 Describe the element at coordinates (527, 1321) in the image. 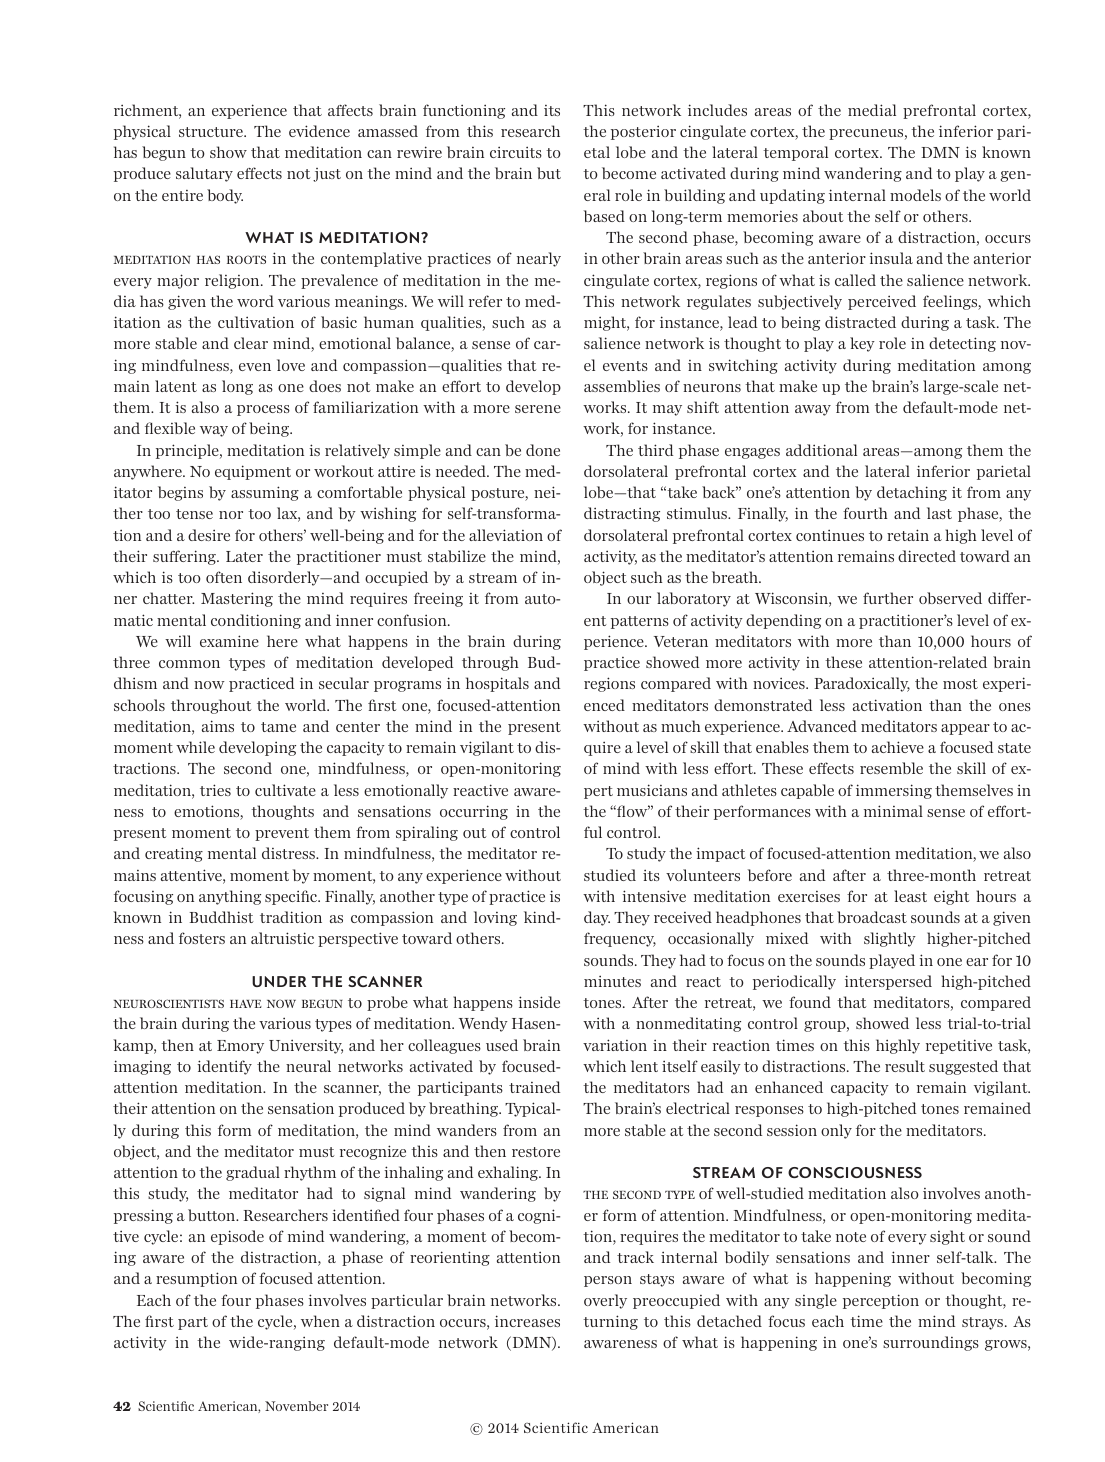

I see `increases` at that location.
